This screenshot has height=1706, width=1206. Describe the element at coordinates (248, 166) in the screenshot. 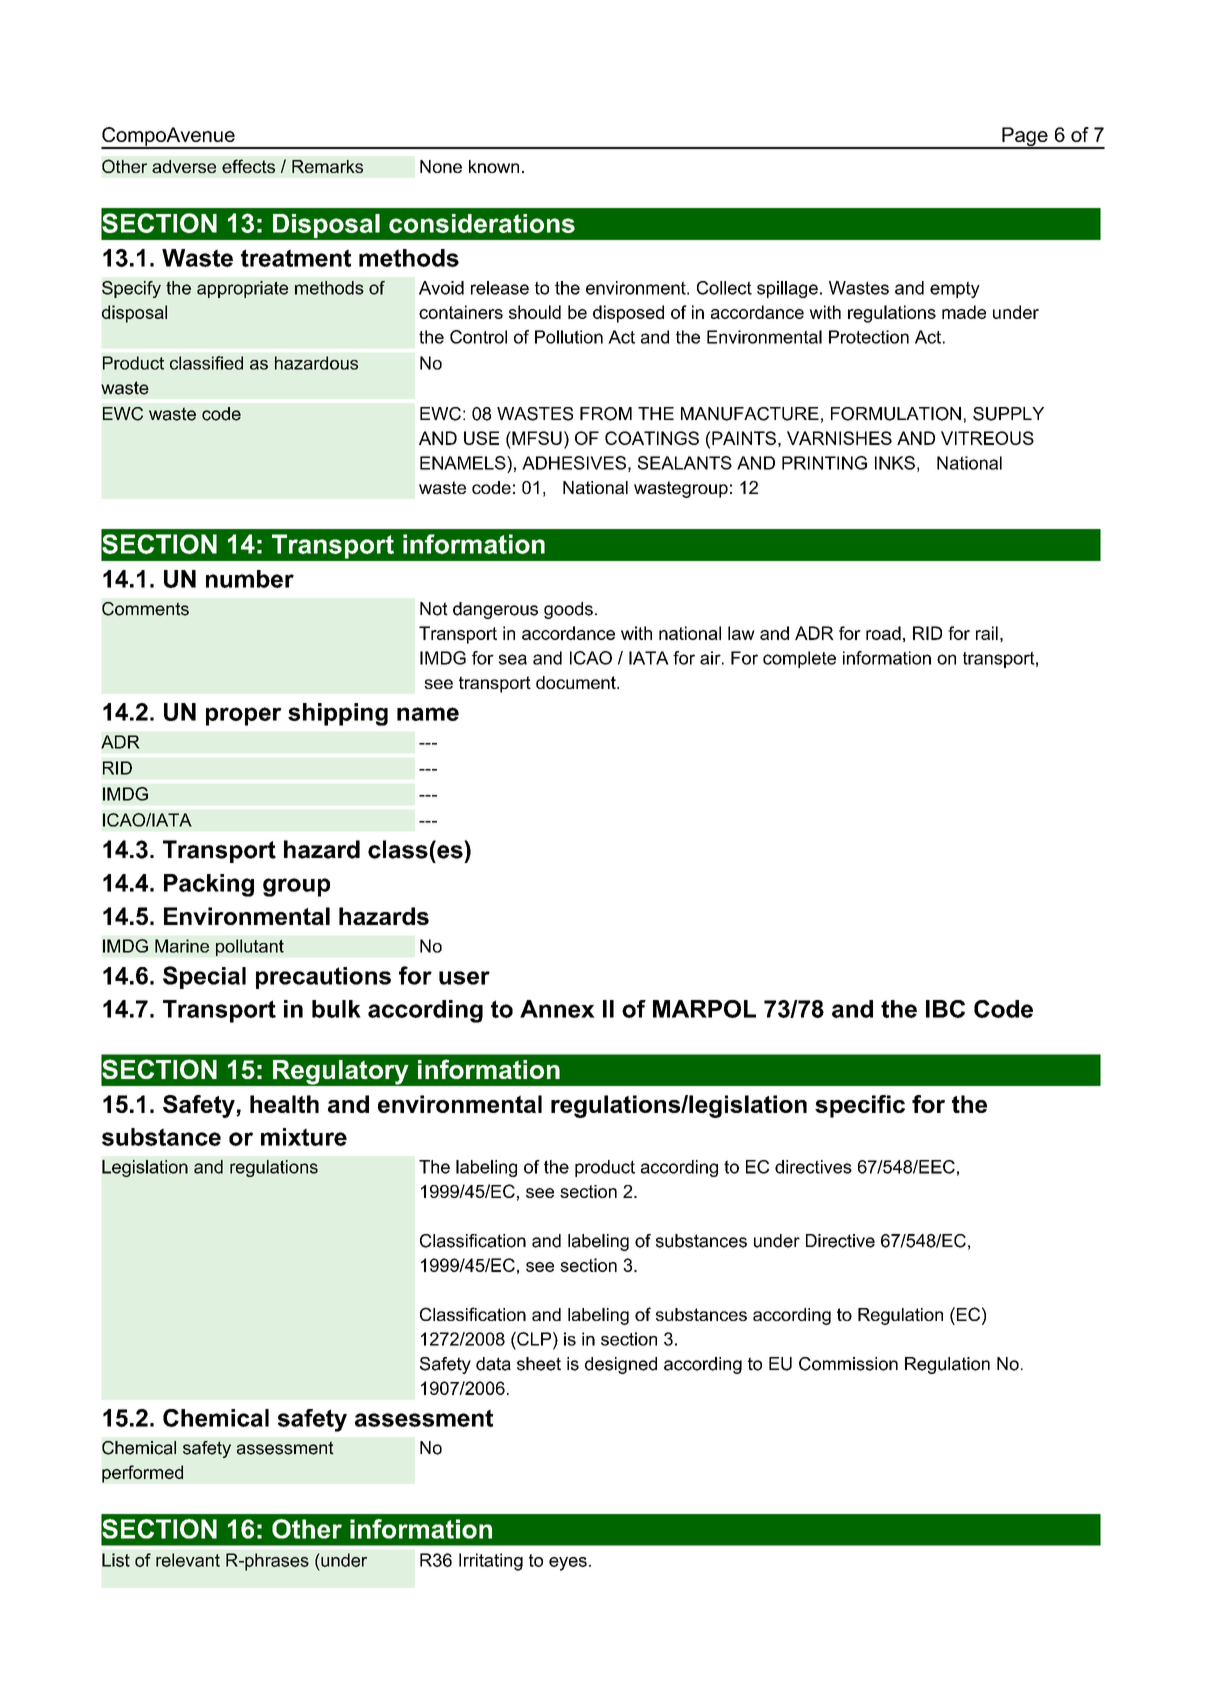

I see `effects` at that location.
